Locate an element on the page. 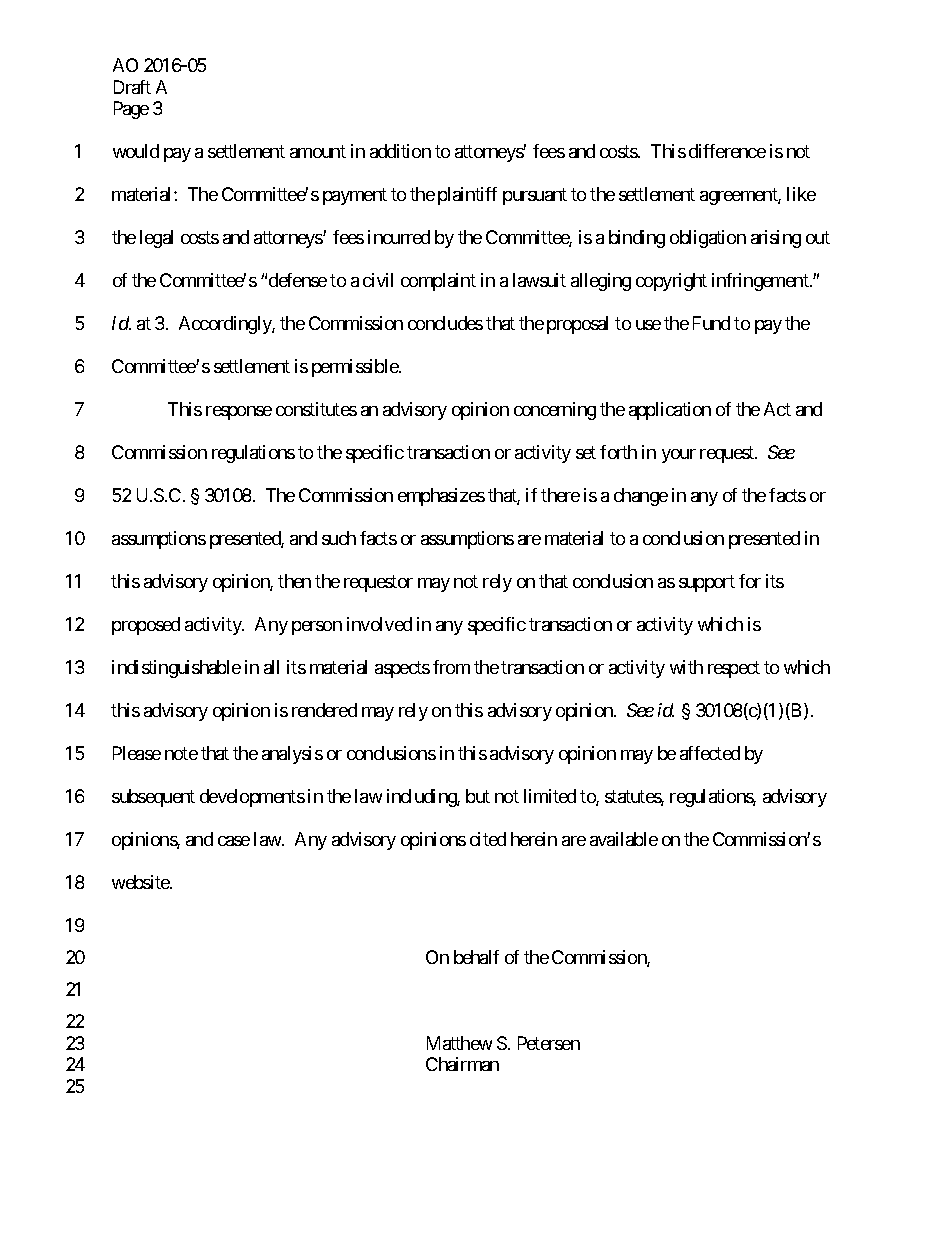 This image has width=952, height=1233. Fund is located at coordinates (711, 323).
